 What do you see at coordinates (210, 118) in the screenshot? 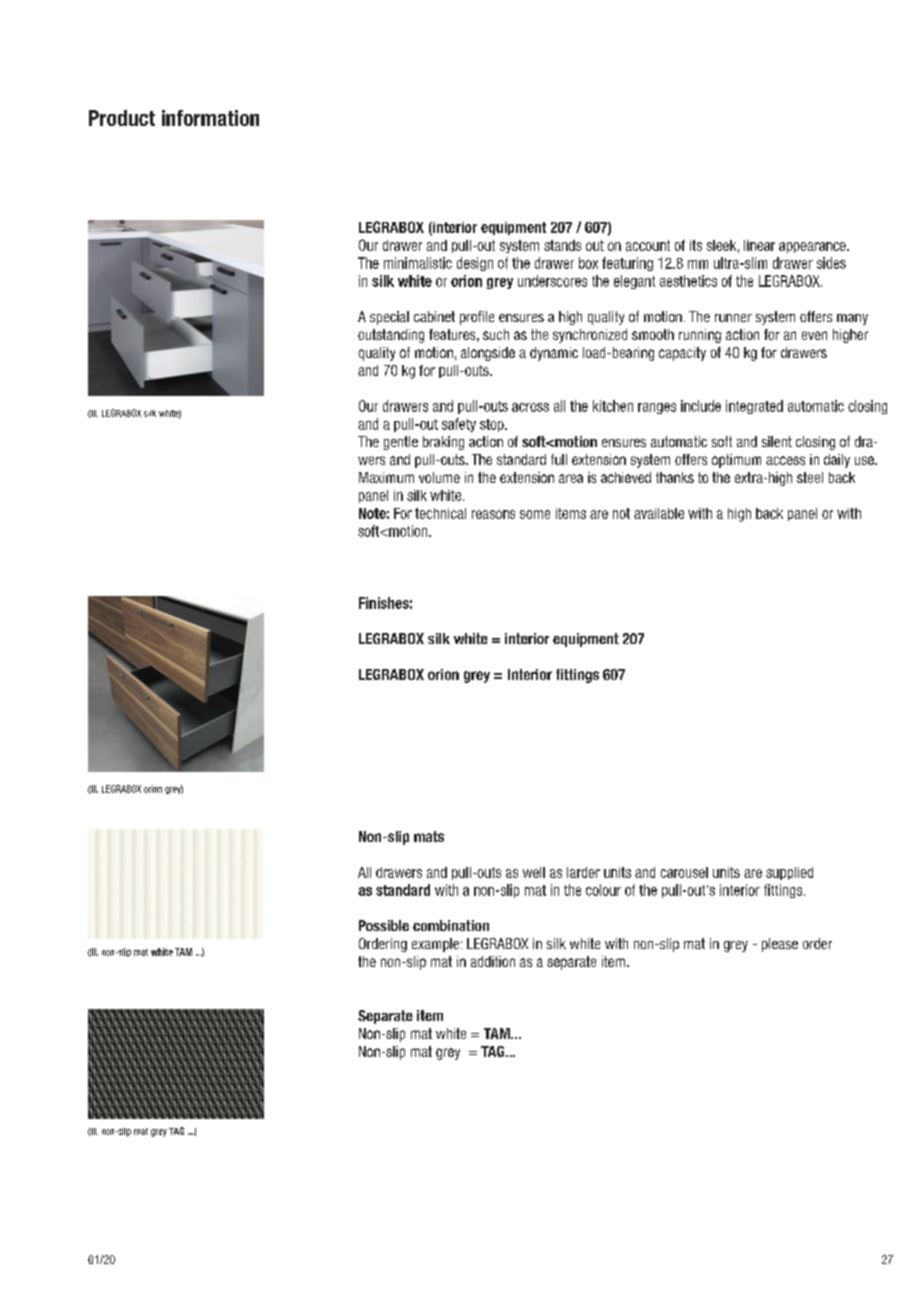
I see `information` at bounding box center [210, 118].
